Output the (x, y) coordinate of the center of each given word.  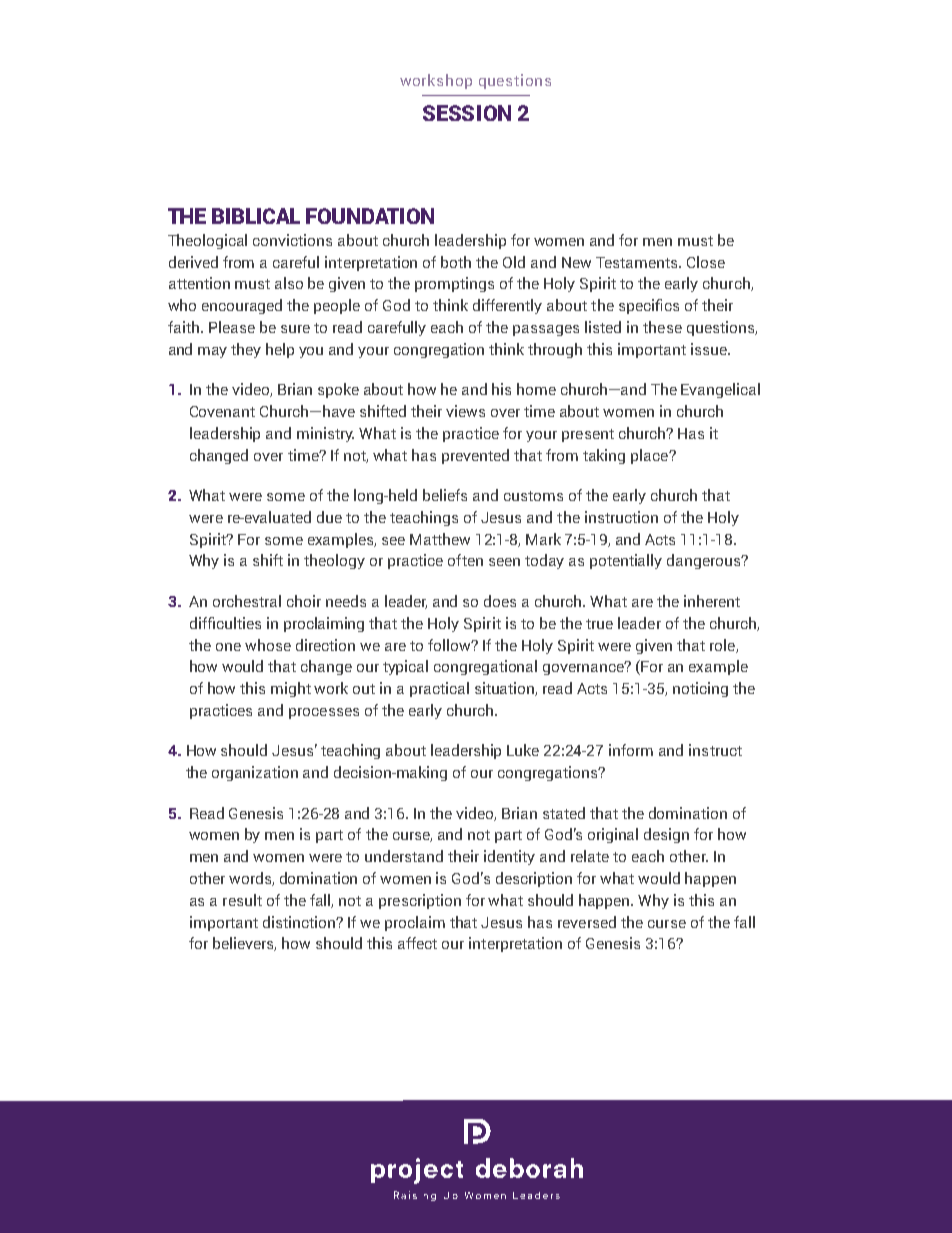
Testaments (638, 262)
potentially (626, 561)
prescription (420, 901)
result (242, 900)
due (329, 517)
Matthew (440, 539)
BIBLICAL (256, 216)
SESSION (467, 113)
